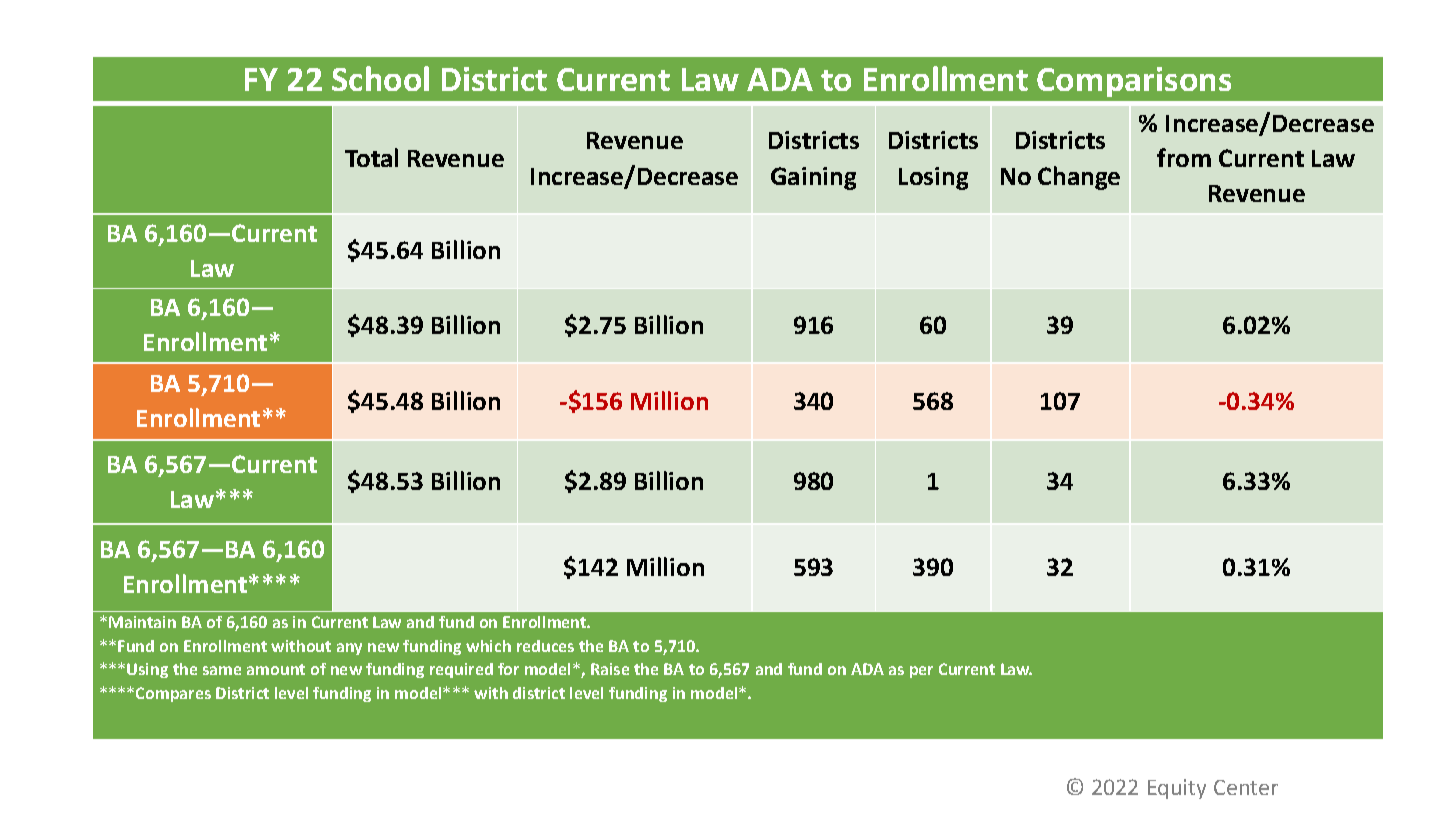 The width and height of the screenshot is (1456, 819). I want to click on Comparisons, so click(1134, 82).
